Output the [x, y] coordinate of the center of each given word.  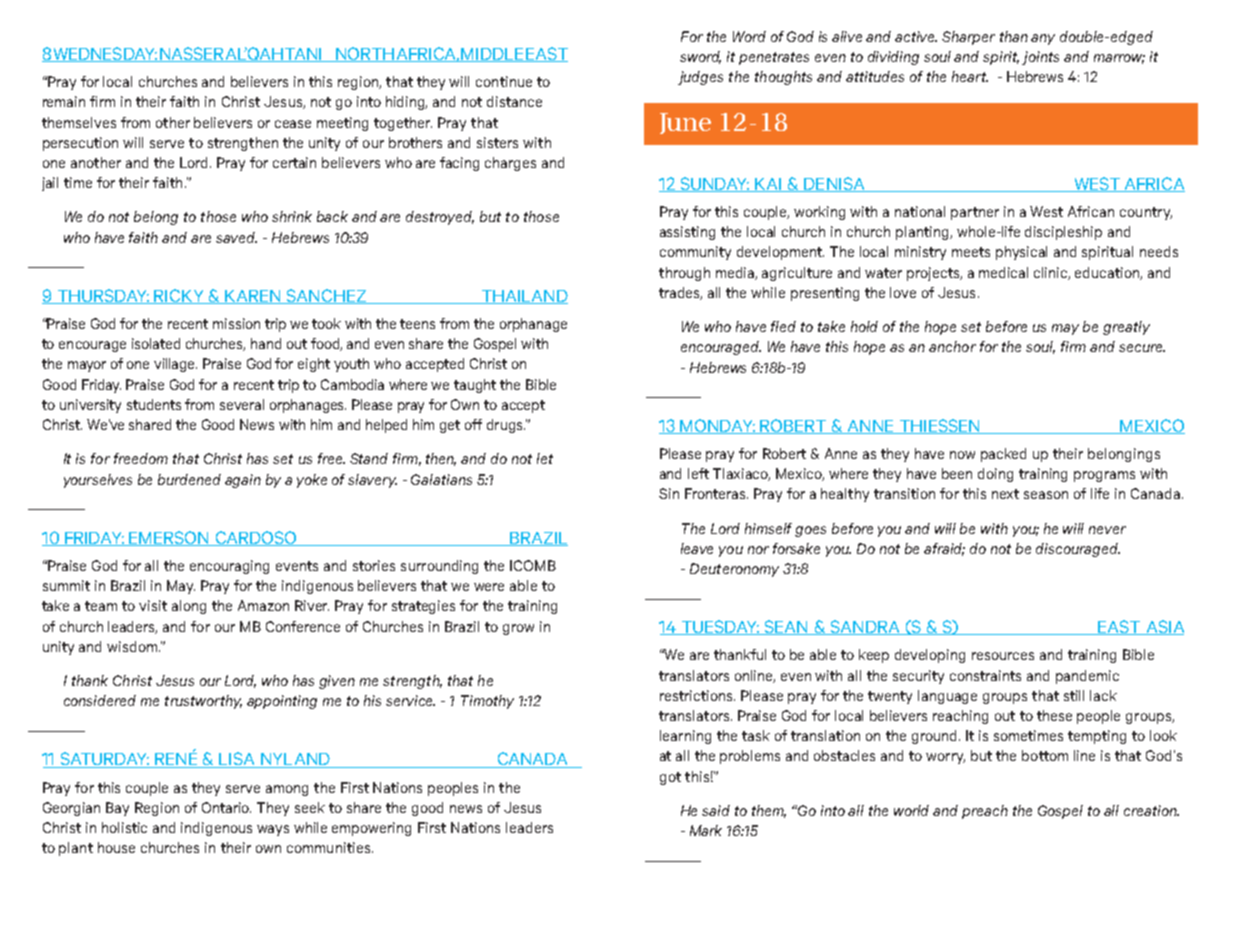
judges [700, 78]
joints [1040, 58]
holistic [124, 827]
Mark [706, 830]
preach [985, 812]
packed [1003, 455]
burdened [189, 479]
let [545, 458]
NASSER [191, 54]
